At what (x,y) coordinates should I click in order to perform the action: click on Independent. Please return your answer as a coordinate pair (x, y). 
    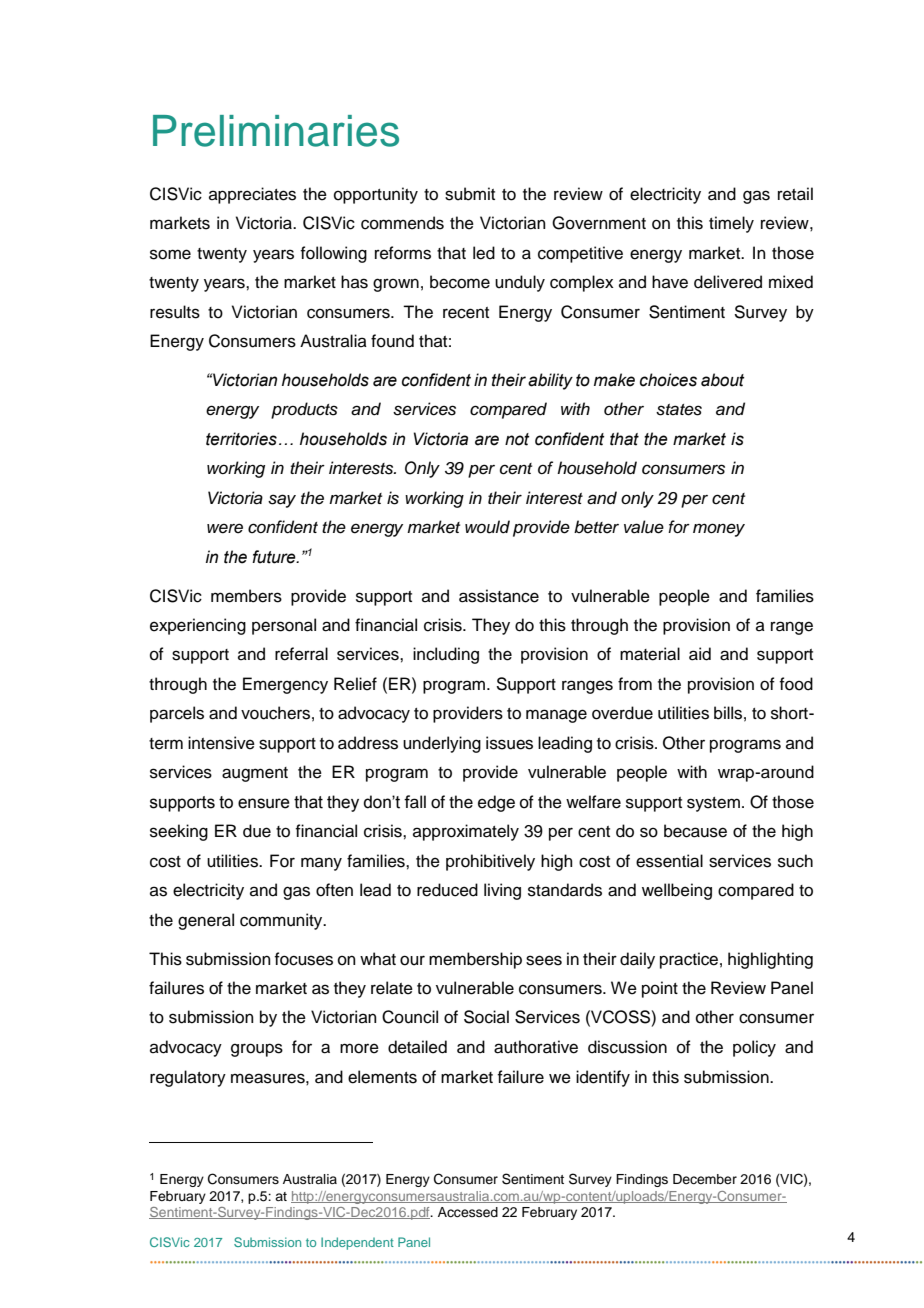
    Looking at the image, I should click on (357, 1243).
